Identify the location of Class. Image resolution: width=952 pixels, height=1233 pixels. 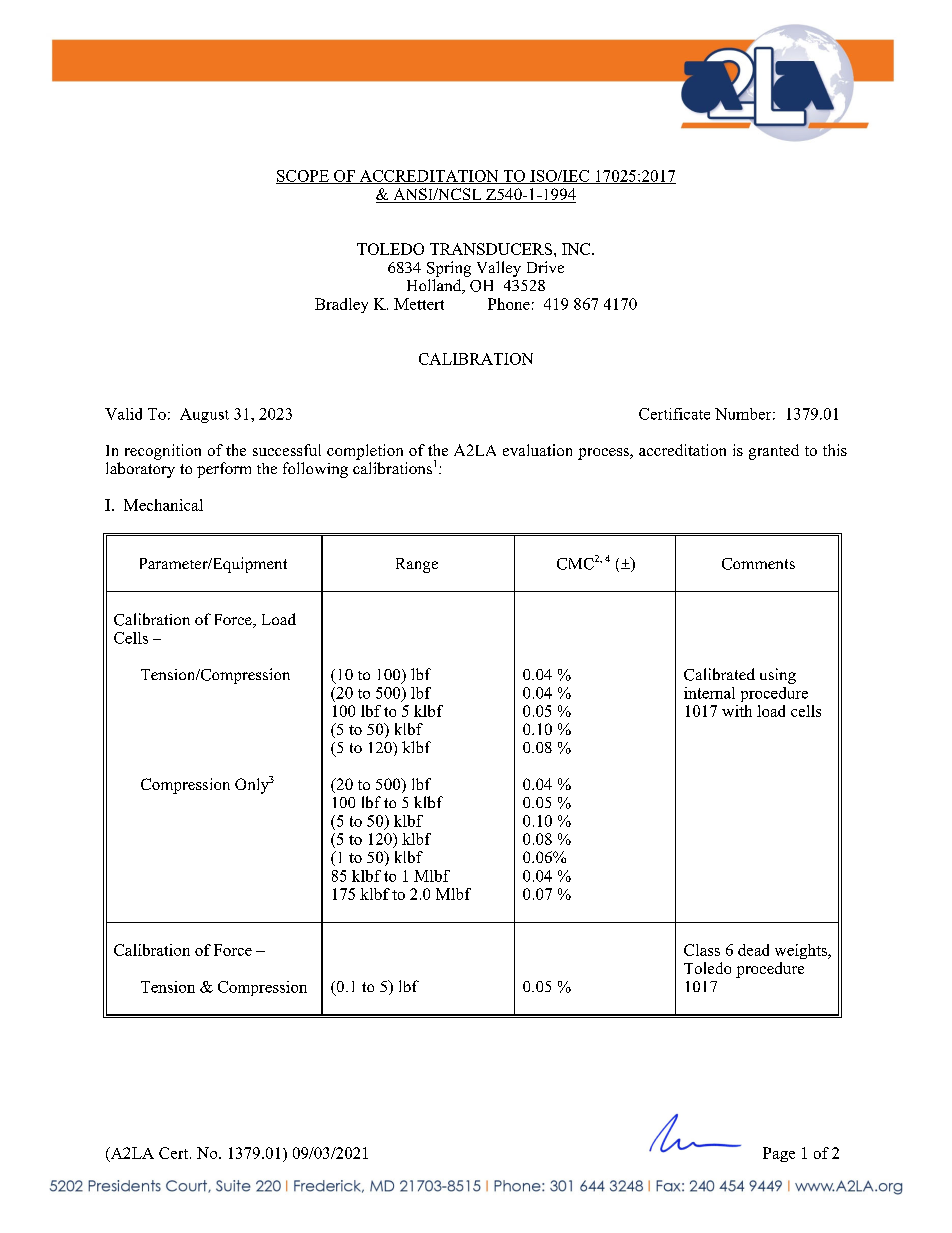
(702, 950).
